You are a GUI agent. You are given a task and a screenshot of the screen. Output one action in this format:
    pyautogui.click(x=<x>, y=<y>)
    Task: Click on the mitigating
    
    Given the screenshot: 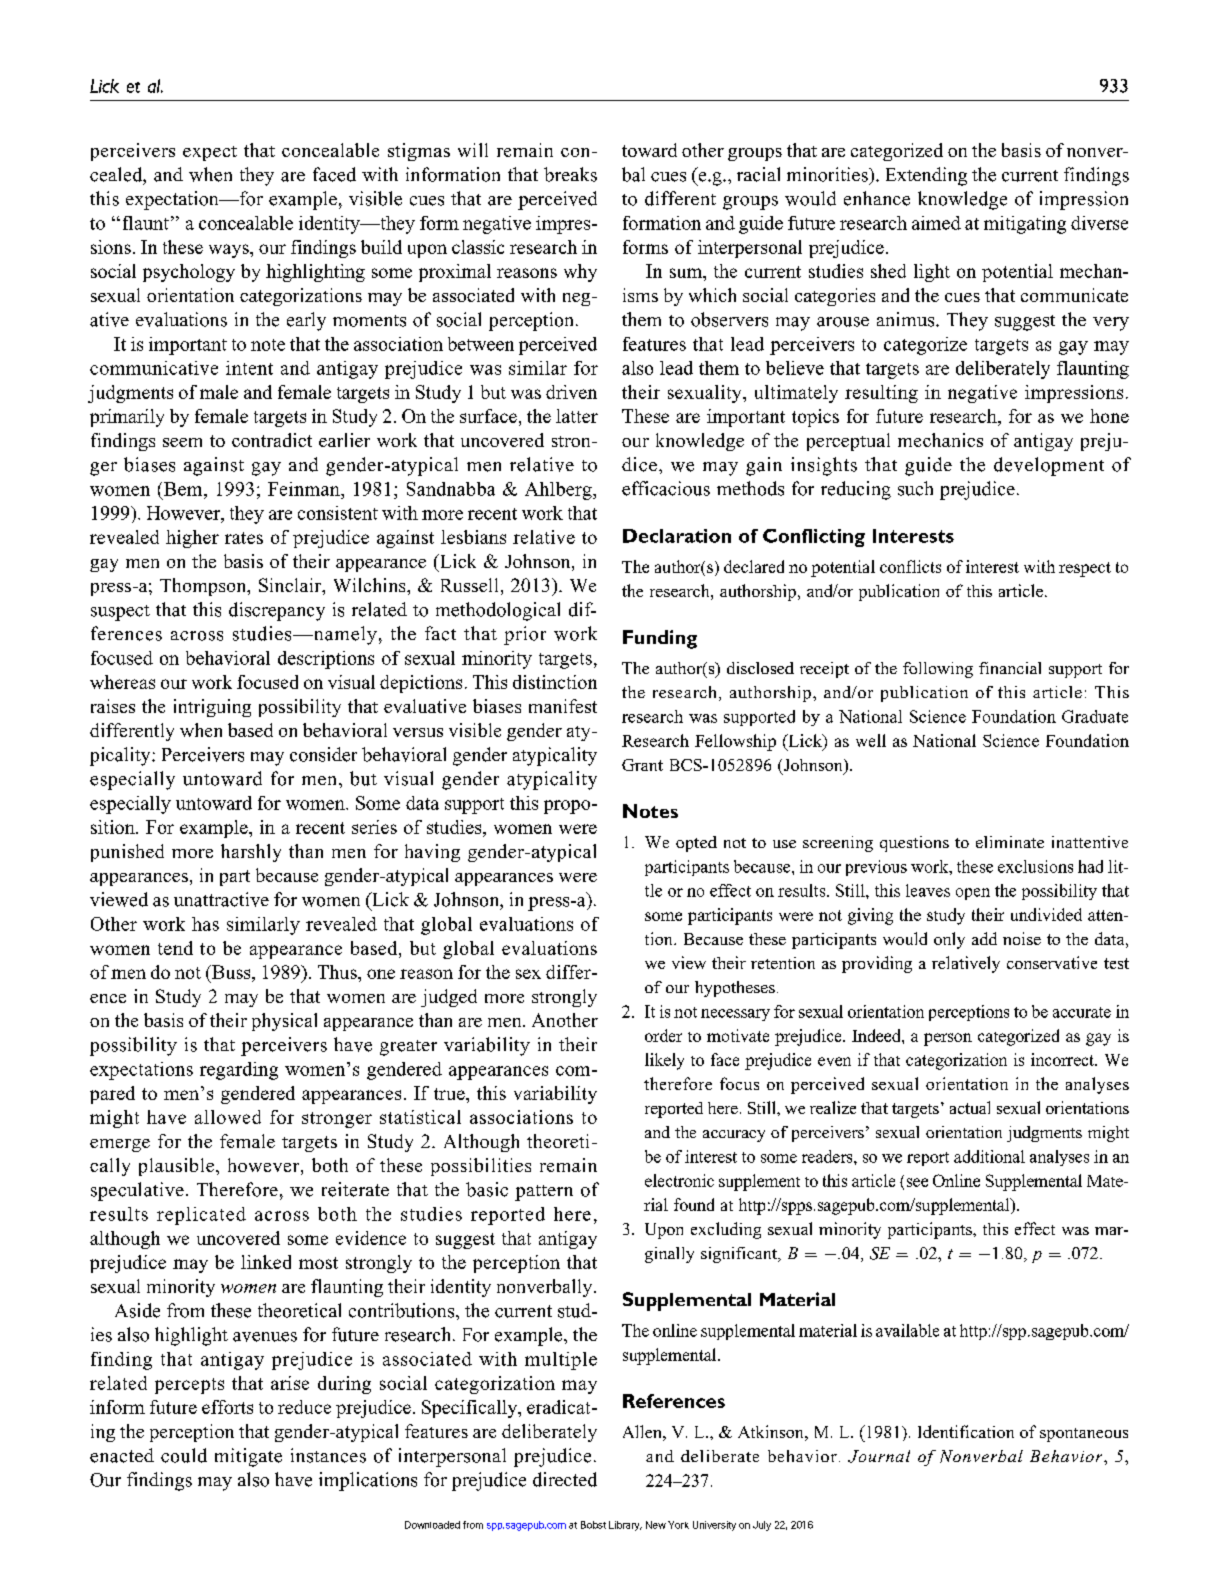 What is the action you would take?
    pyautogui.click(x=1025, y=225)
